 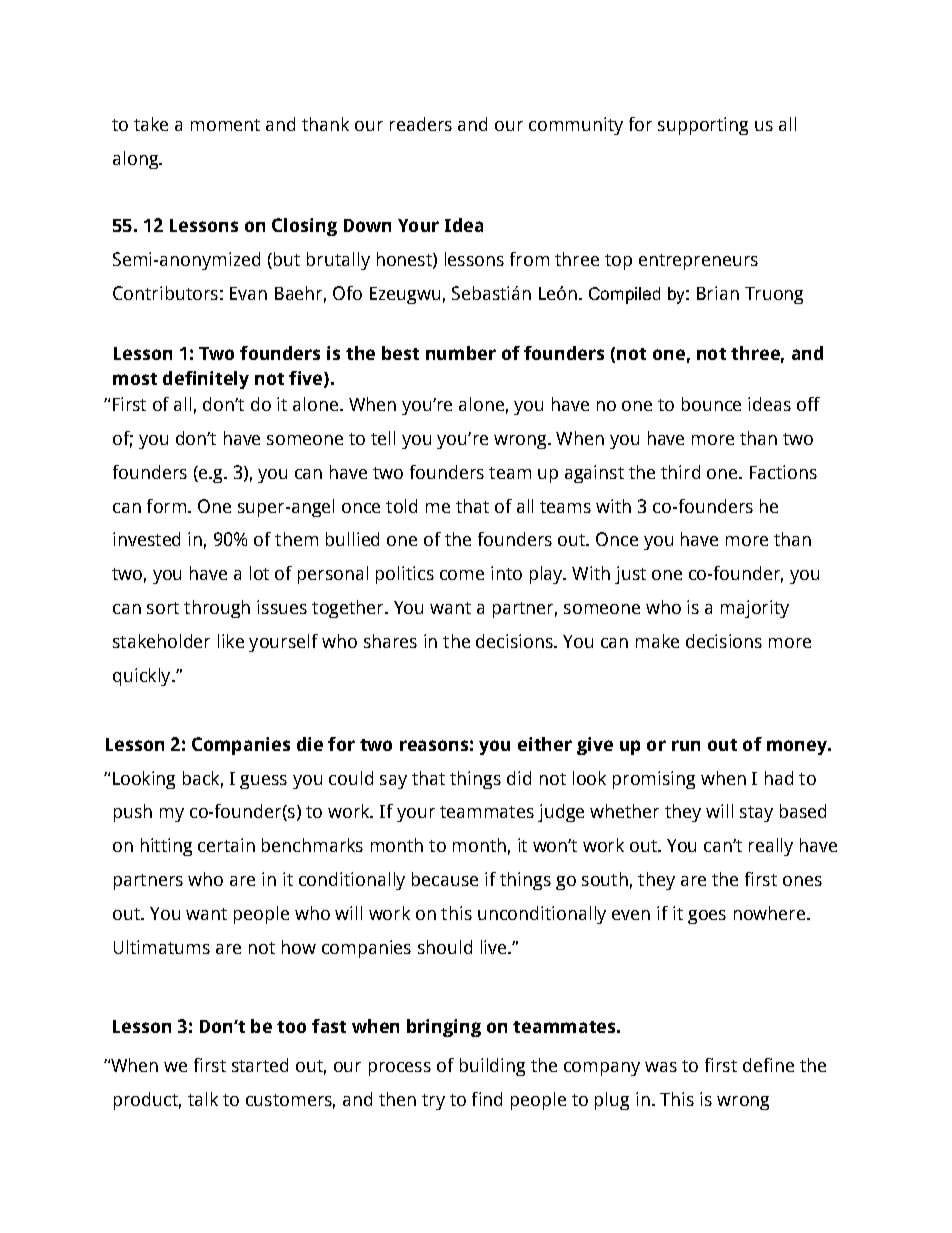 I want to click on supporting, so click(x=703, y=126).
